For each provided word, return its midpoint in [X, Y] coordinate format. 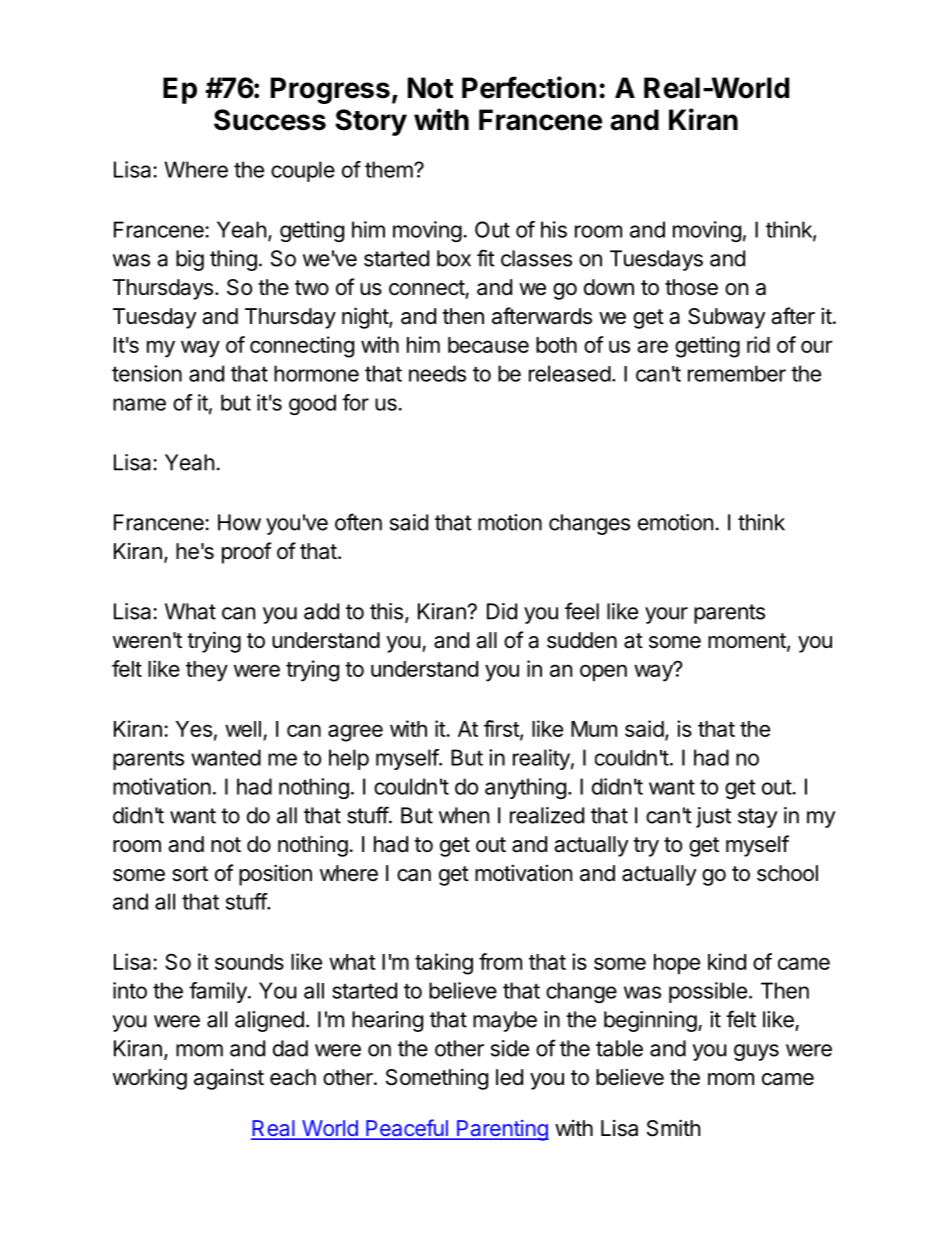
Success [270, 120]
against [229, 1079]
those [691, 287]
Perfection [529, 87]
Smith [673, 1128]
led [509, 1077]
